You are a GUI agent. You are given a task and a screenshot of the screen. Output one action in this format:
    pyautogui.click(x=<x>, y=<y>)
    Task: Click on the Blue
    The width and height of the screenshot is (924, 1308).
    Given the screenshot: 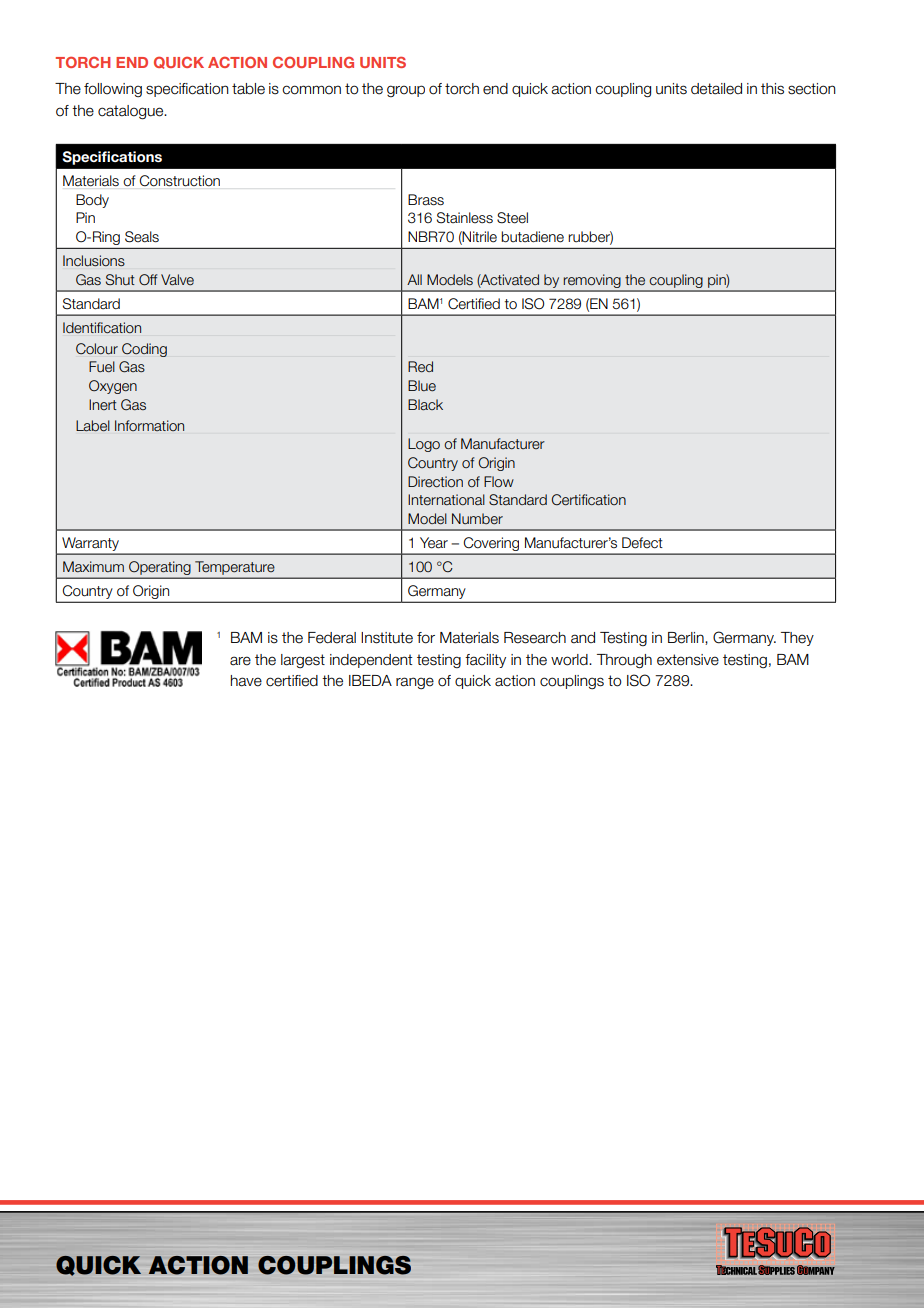 What is the action you would take?
    pyautogui.click(x=422, y=386)
